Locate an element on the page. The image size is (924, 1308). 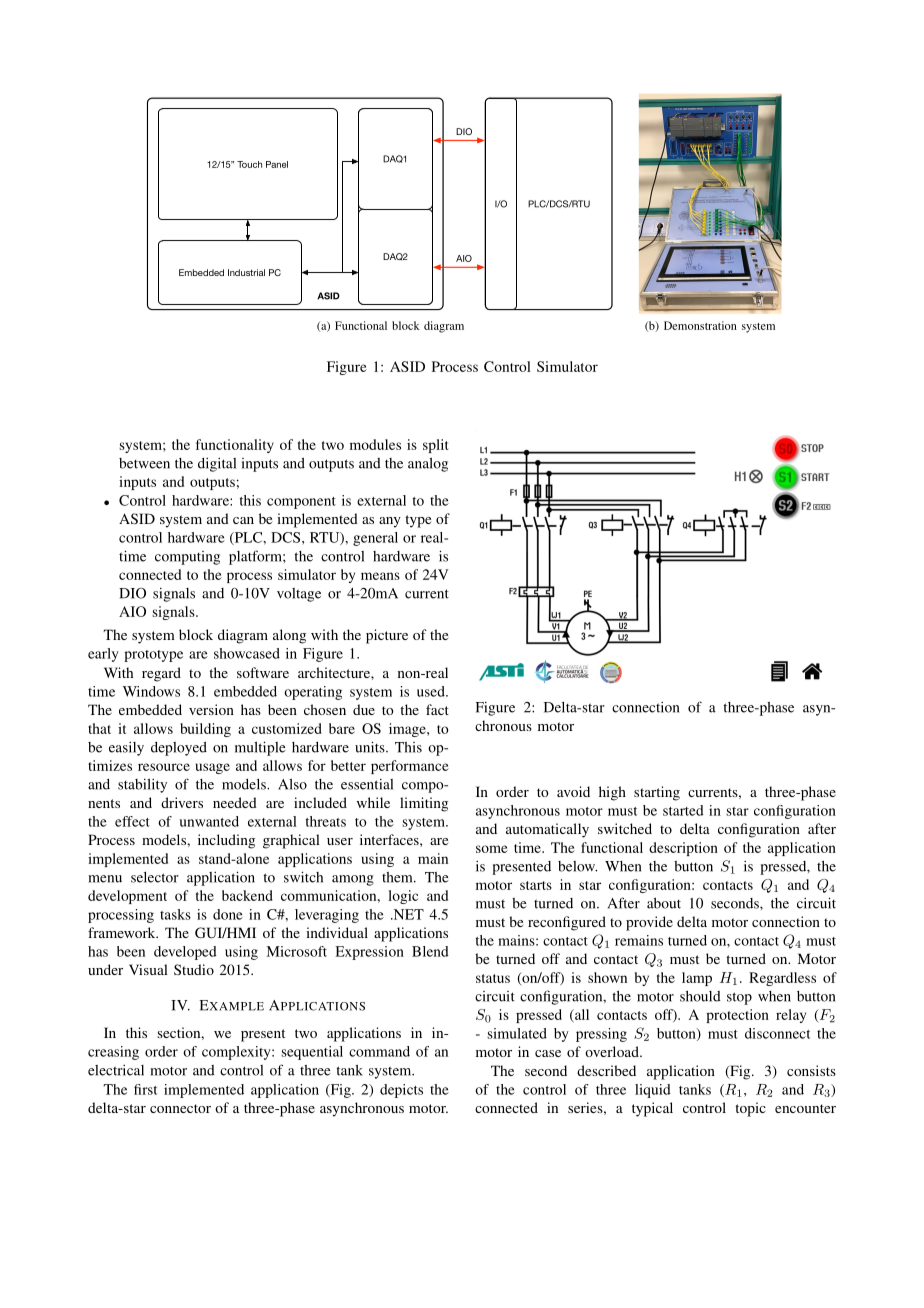
Demonstration is located at coordinates (700, 325).
